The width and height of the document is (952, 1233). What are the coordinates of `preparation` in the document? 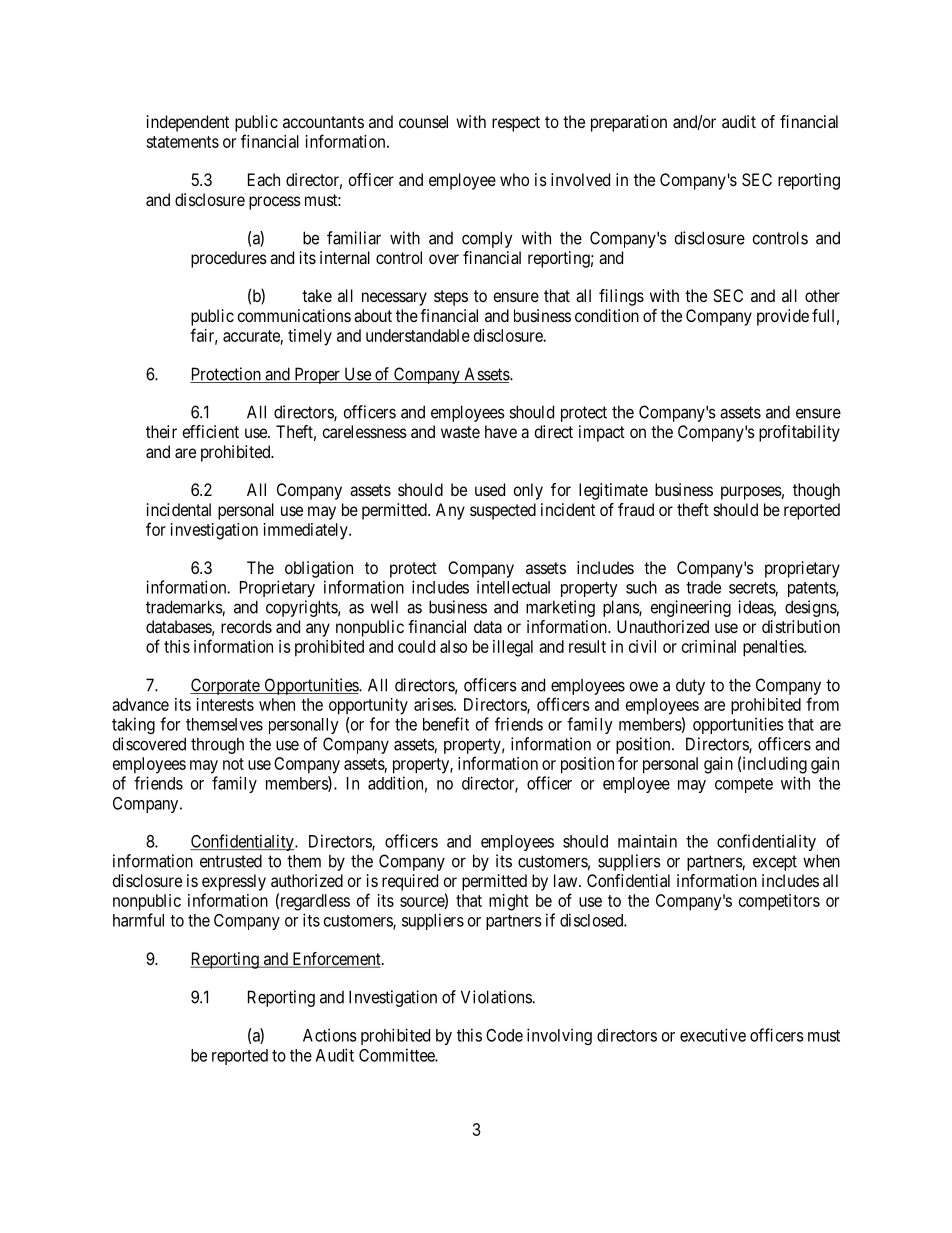 It's located at (629, 123).
